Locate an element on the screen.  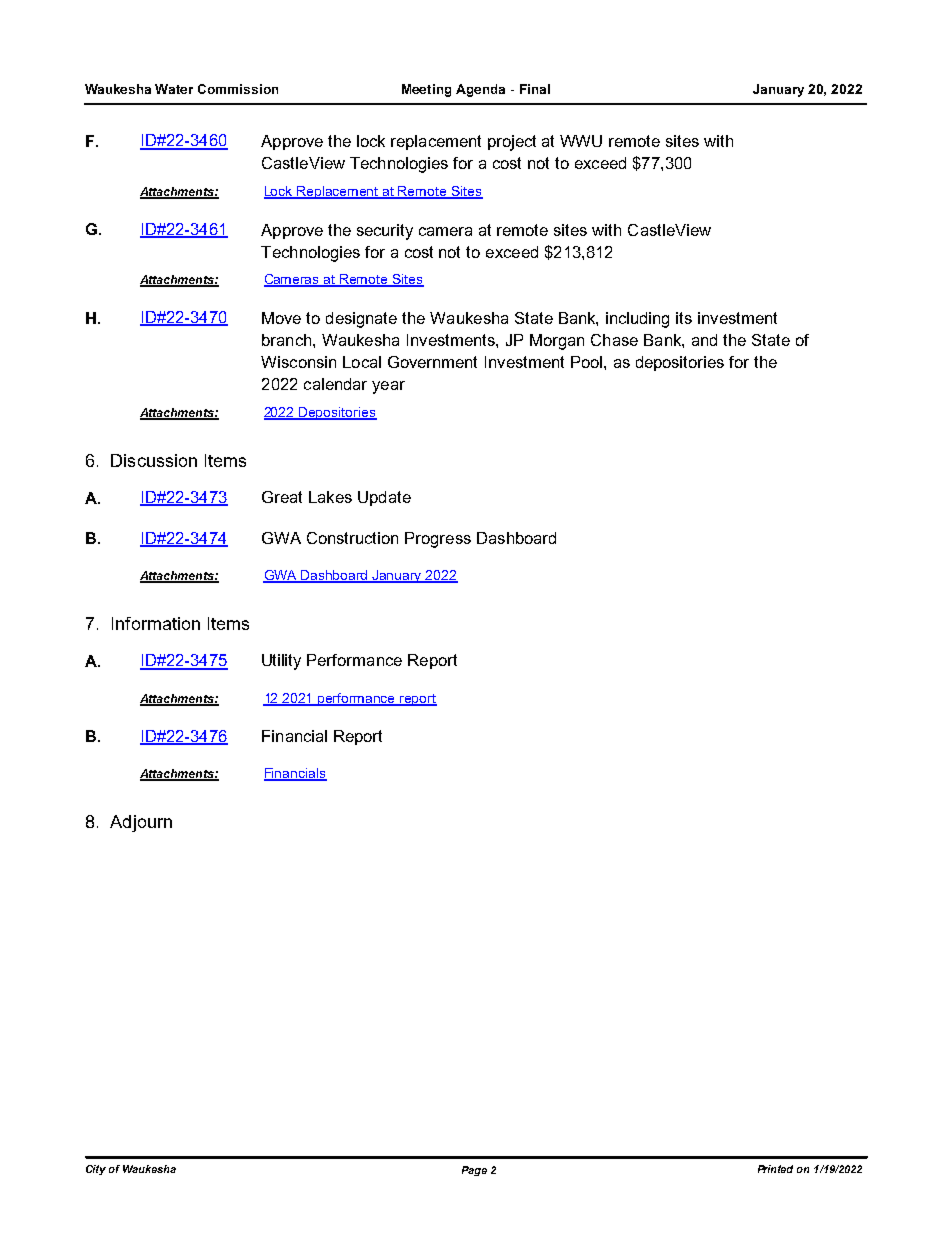
Page is located at coordinates (474, 1171).
